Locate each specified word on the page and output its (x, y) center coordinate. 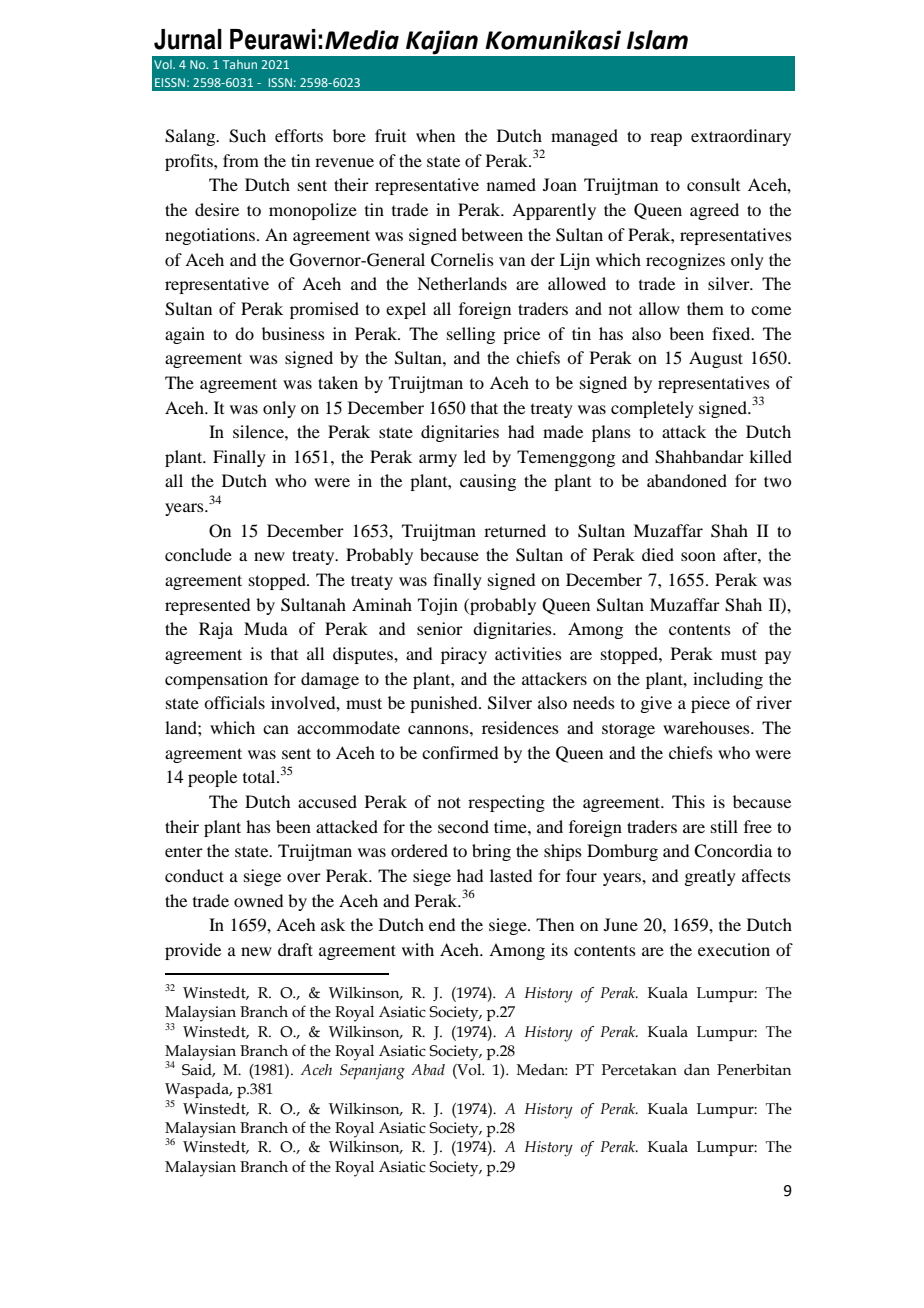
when (435, 135)
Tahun (240, 64)
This (688, 801)
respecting (506, 803)
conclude (198, 554)
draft (295, 949)
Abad (428, 1069)
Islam (657, 40)
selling (471, 335)
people (212, 778)
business (293, 333)
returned (515, 530)
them (705, 308)
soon (698, 556)
